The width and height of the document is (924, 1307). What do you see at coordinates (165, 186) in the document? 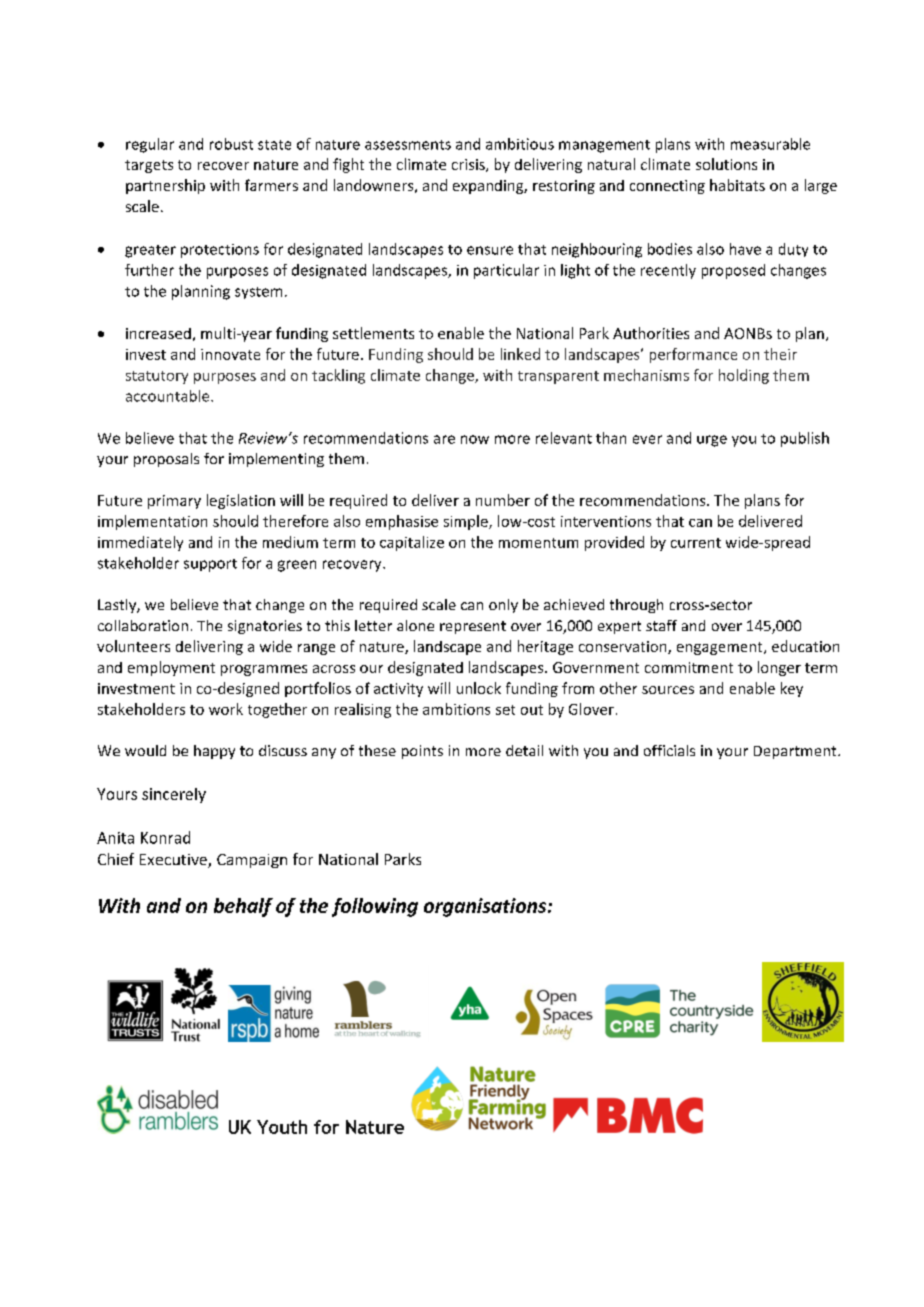
I see `partnership` at bounding box center [165, 186].
